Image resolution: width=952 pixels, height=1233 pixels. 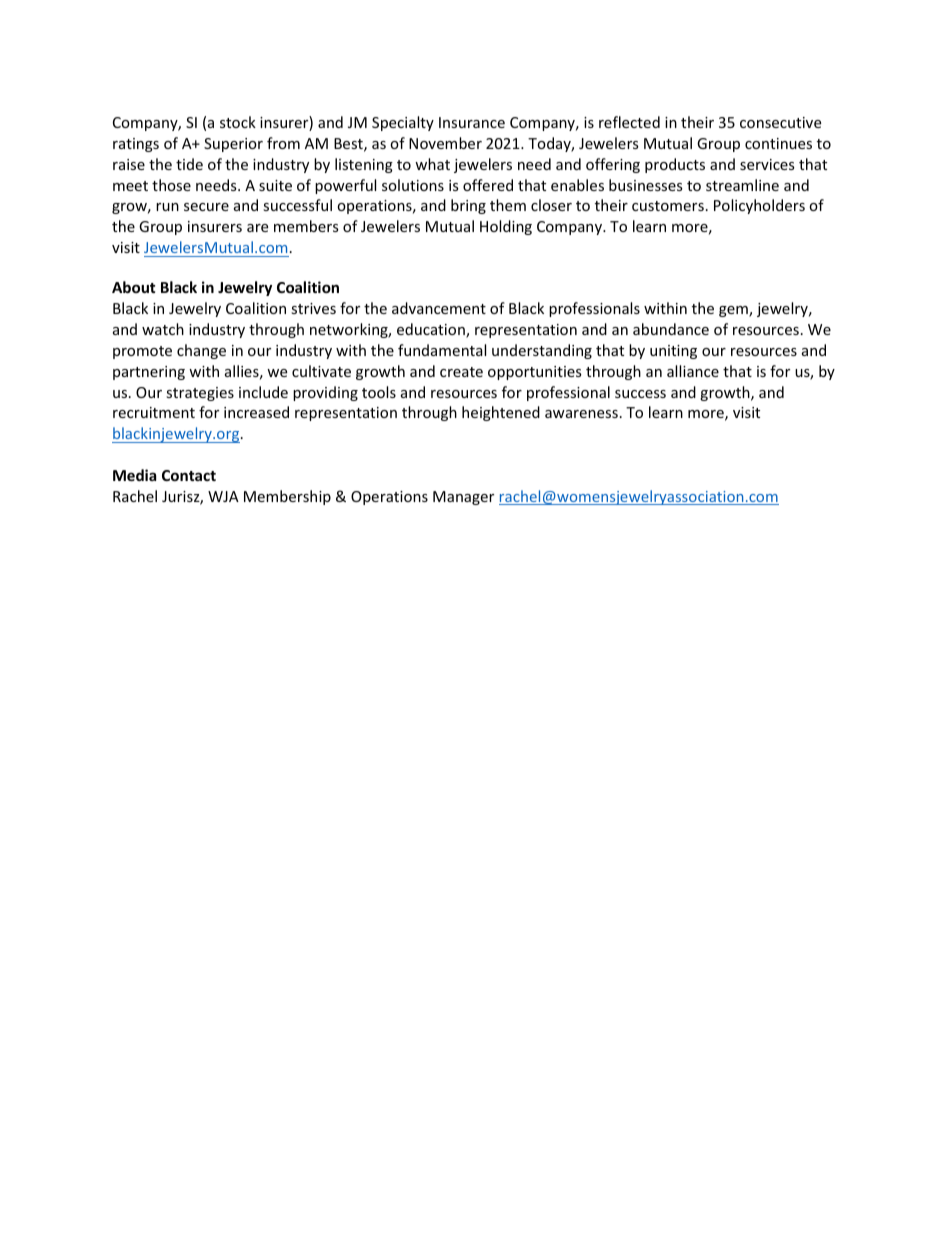 I want to click on reflected, so click(x=629, y=122).
